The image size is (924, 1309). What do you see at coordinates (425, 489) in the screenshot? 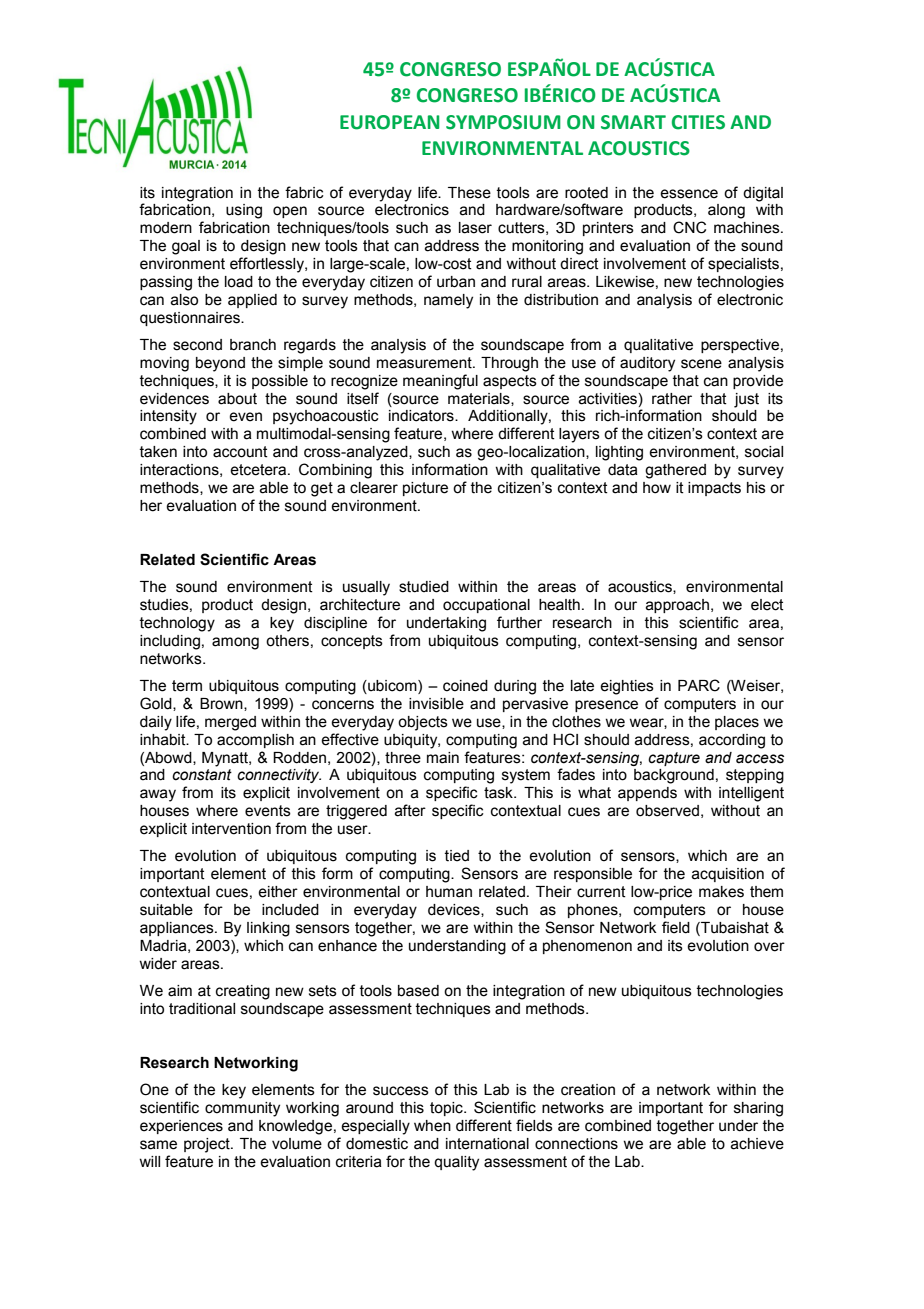
I see `picture` at bounding box center [425, 489].
